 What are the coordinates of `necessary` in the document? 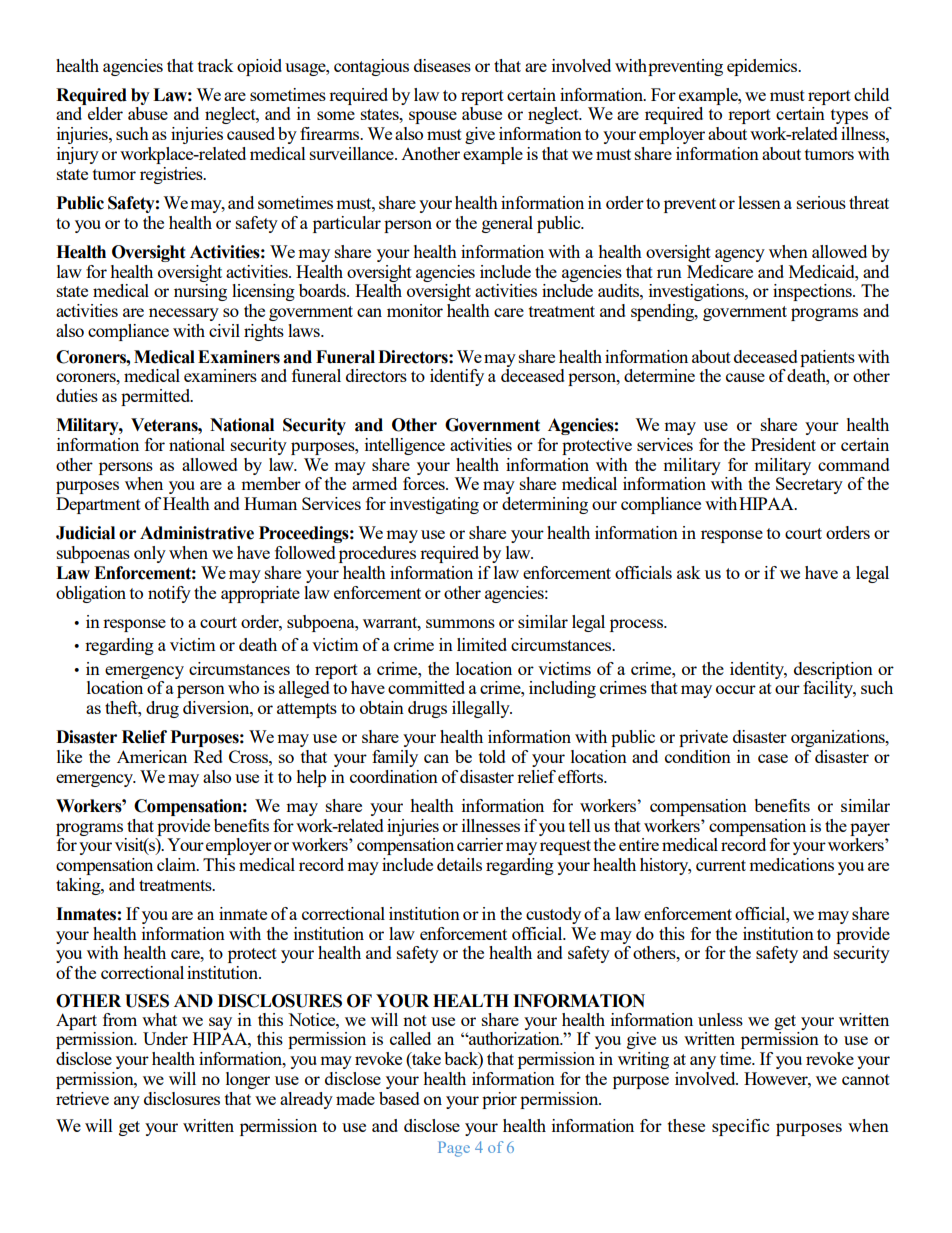 It's located at (184, 314).
